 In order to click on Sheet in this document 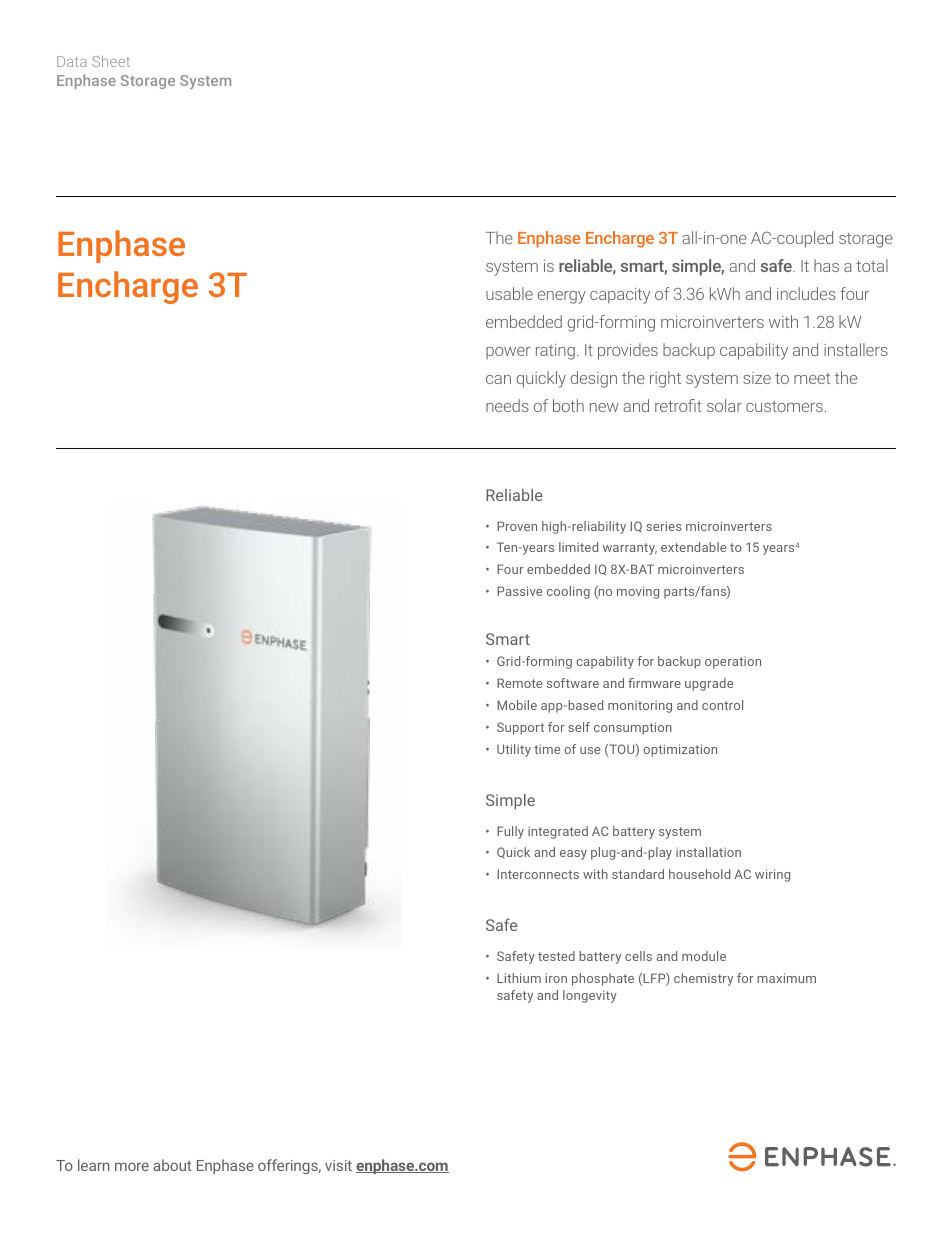, I will do `click(111, 61)`.
